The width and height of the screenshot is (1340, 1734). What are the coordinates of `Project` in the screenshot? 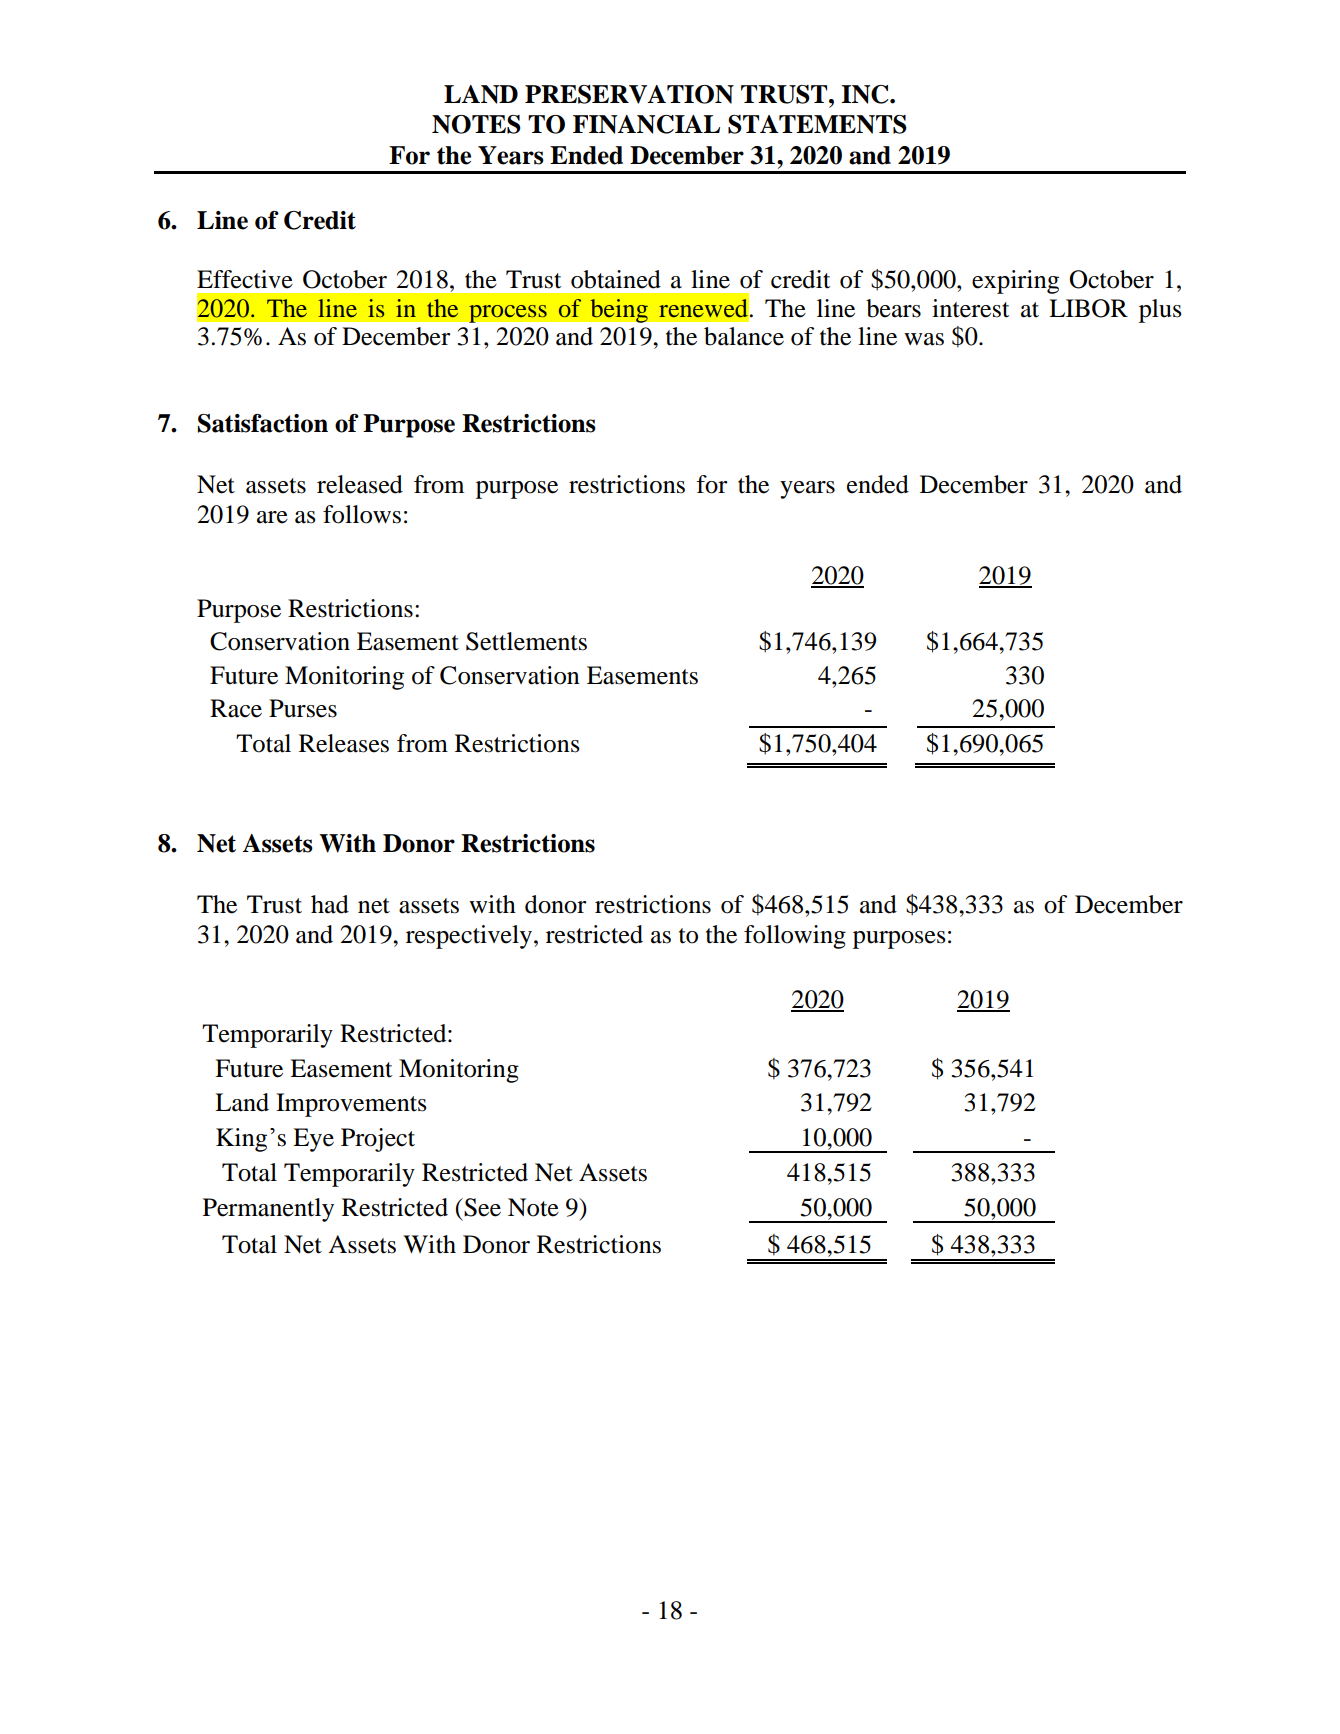 It's located at (378, 1140).
